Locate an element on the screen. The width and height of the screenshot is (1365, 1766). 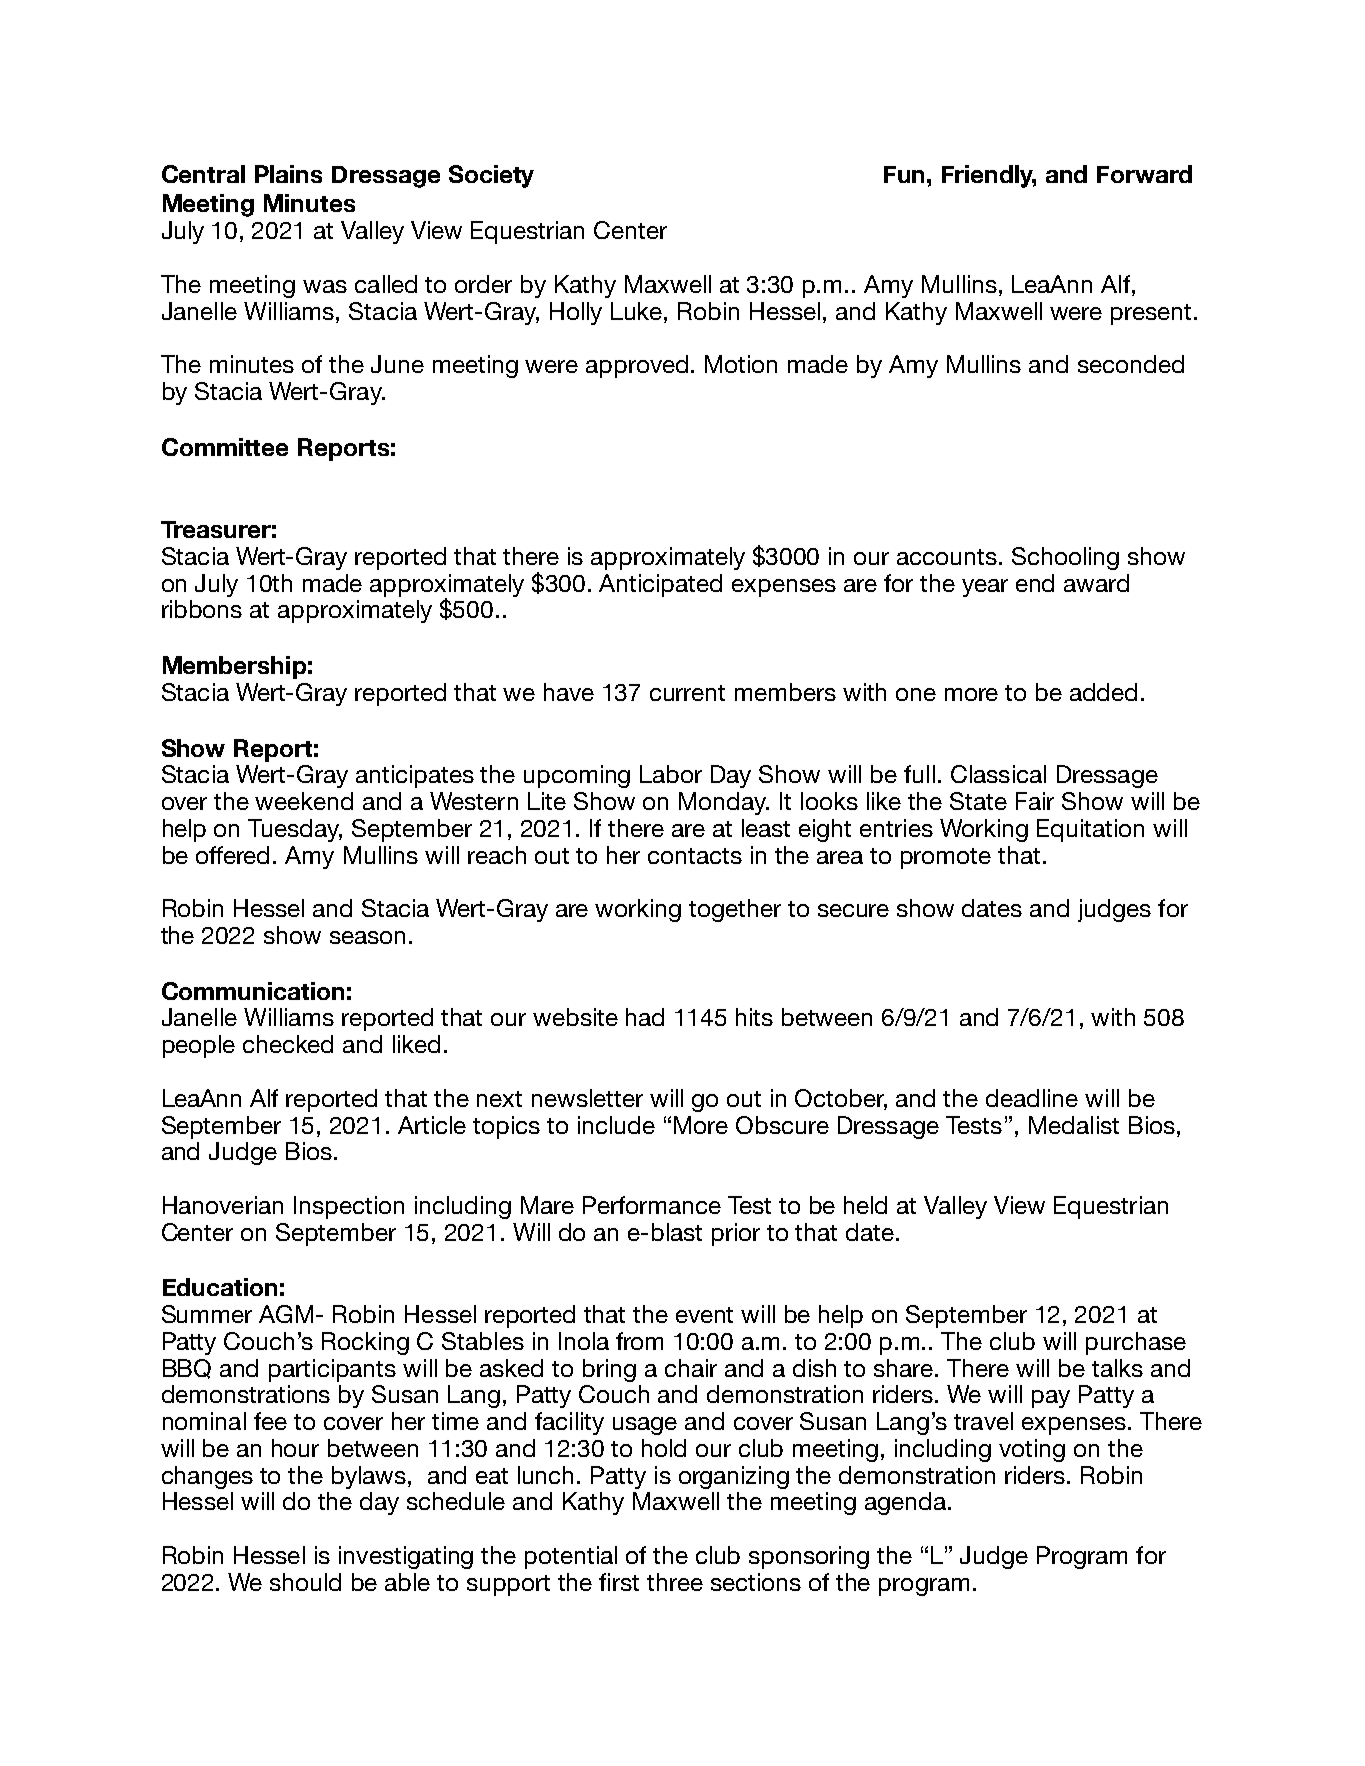
Tuesday is located at coordinates (295, 830).
